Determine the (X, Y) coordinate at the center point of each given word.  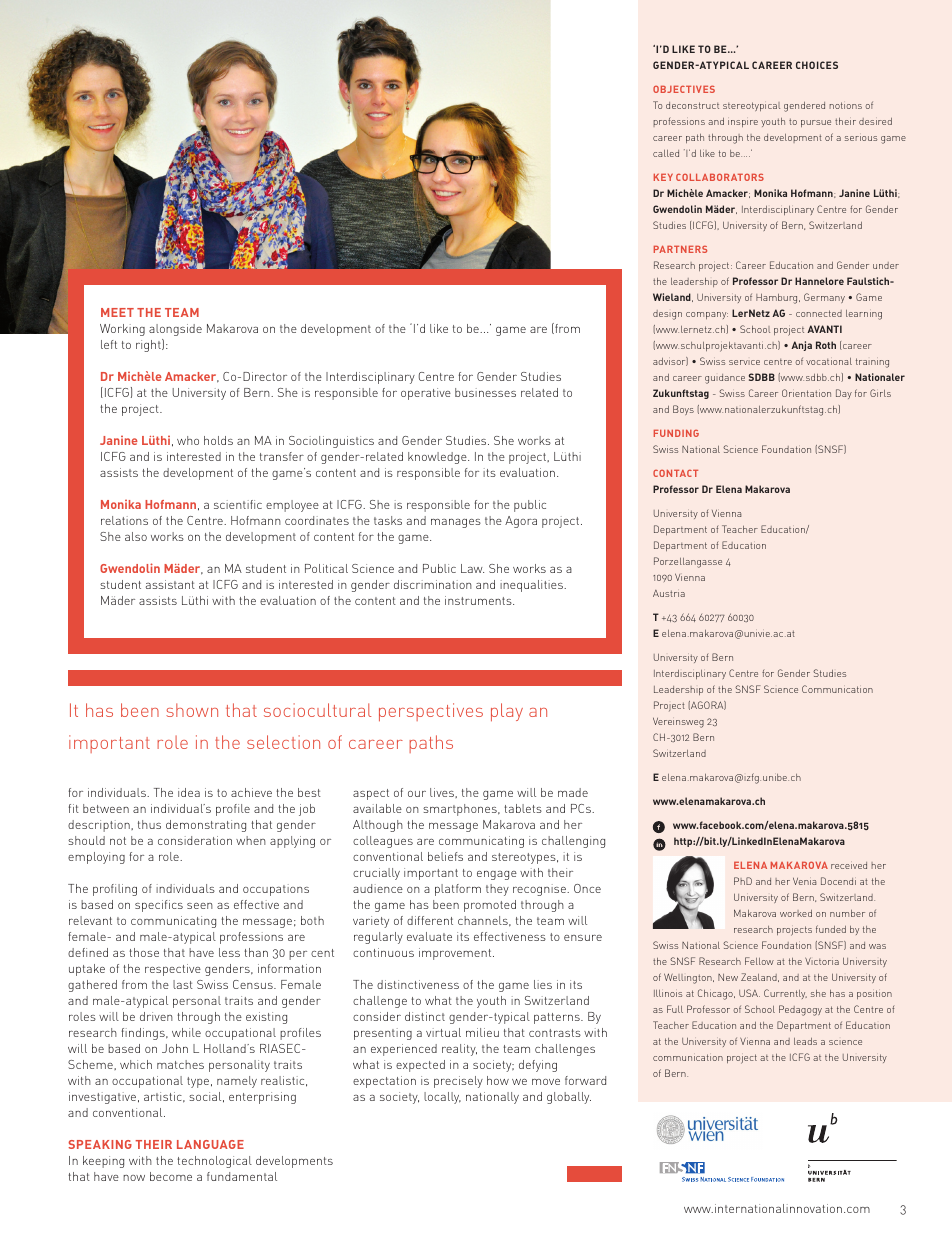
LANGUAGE (210, 1144)
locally (442, 1098)
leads (805, 1041)
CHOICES (817, 65)
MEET (117, 312)
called (666, 153)
